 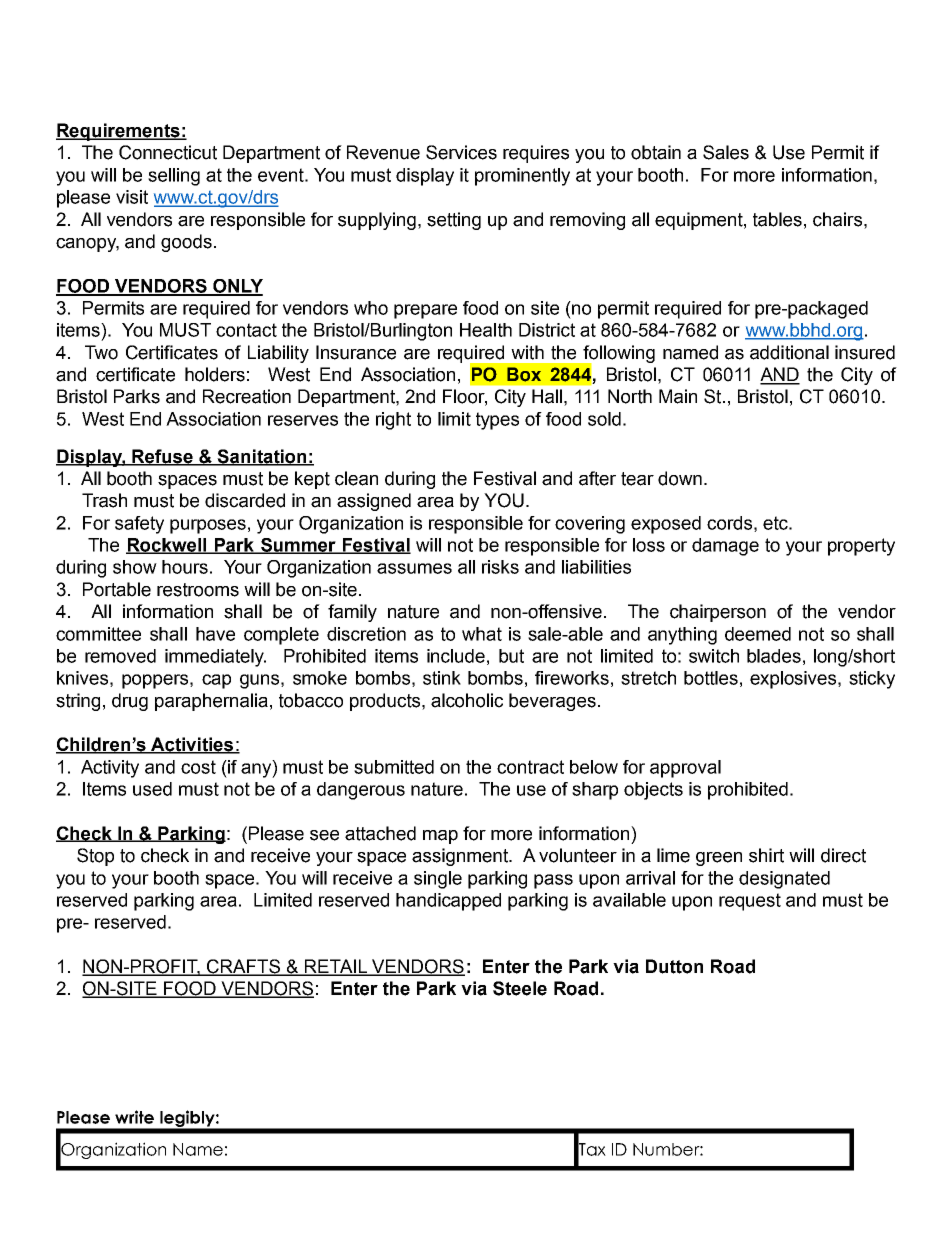 I want to click on chairs, so click(x=839, y=219).
